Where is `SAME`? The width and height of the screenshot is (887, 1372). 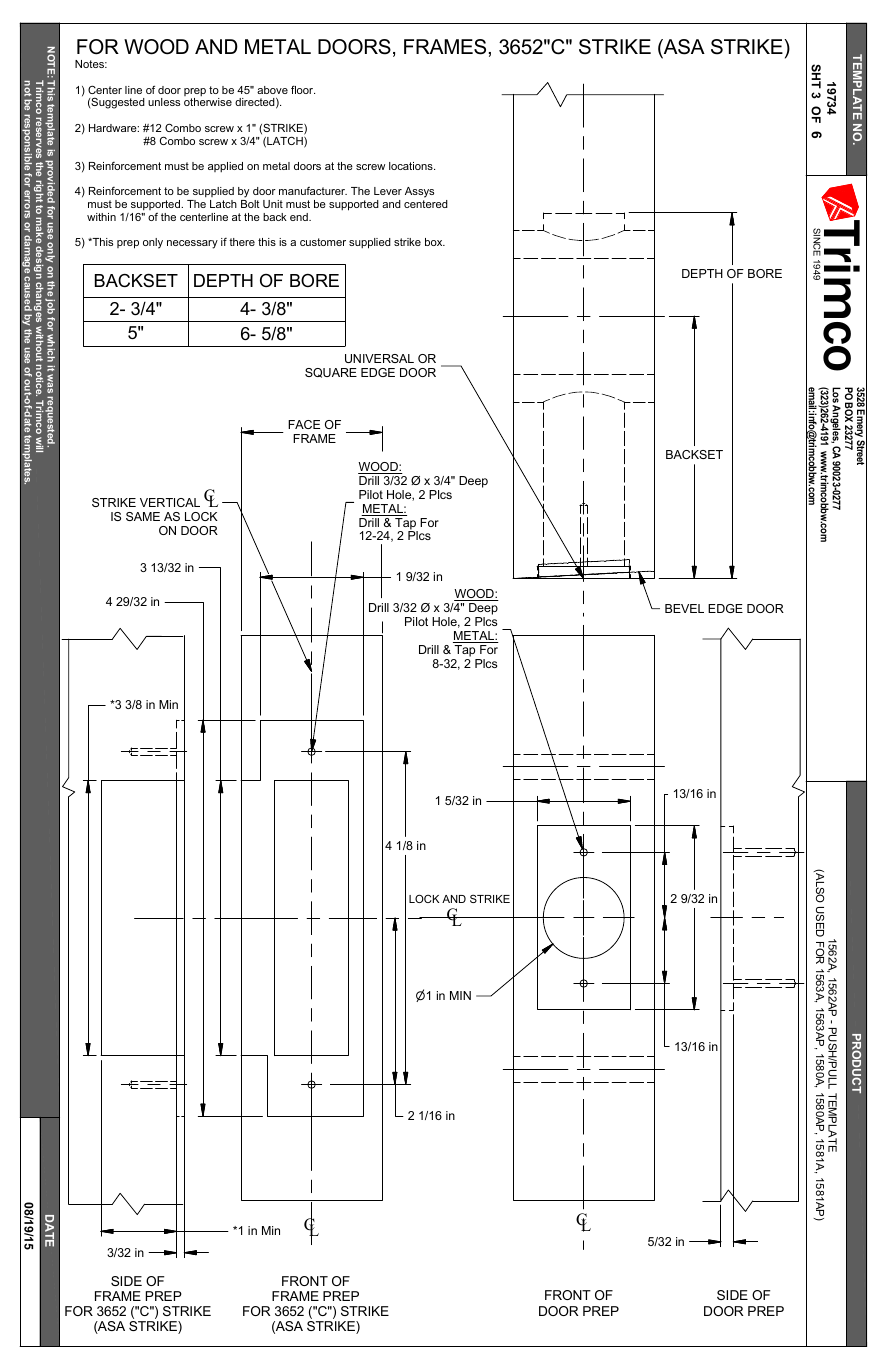
SAME is located at coordinates (143, 516).
